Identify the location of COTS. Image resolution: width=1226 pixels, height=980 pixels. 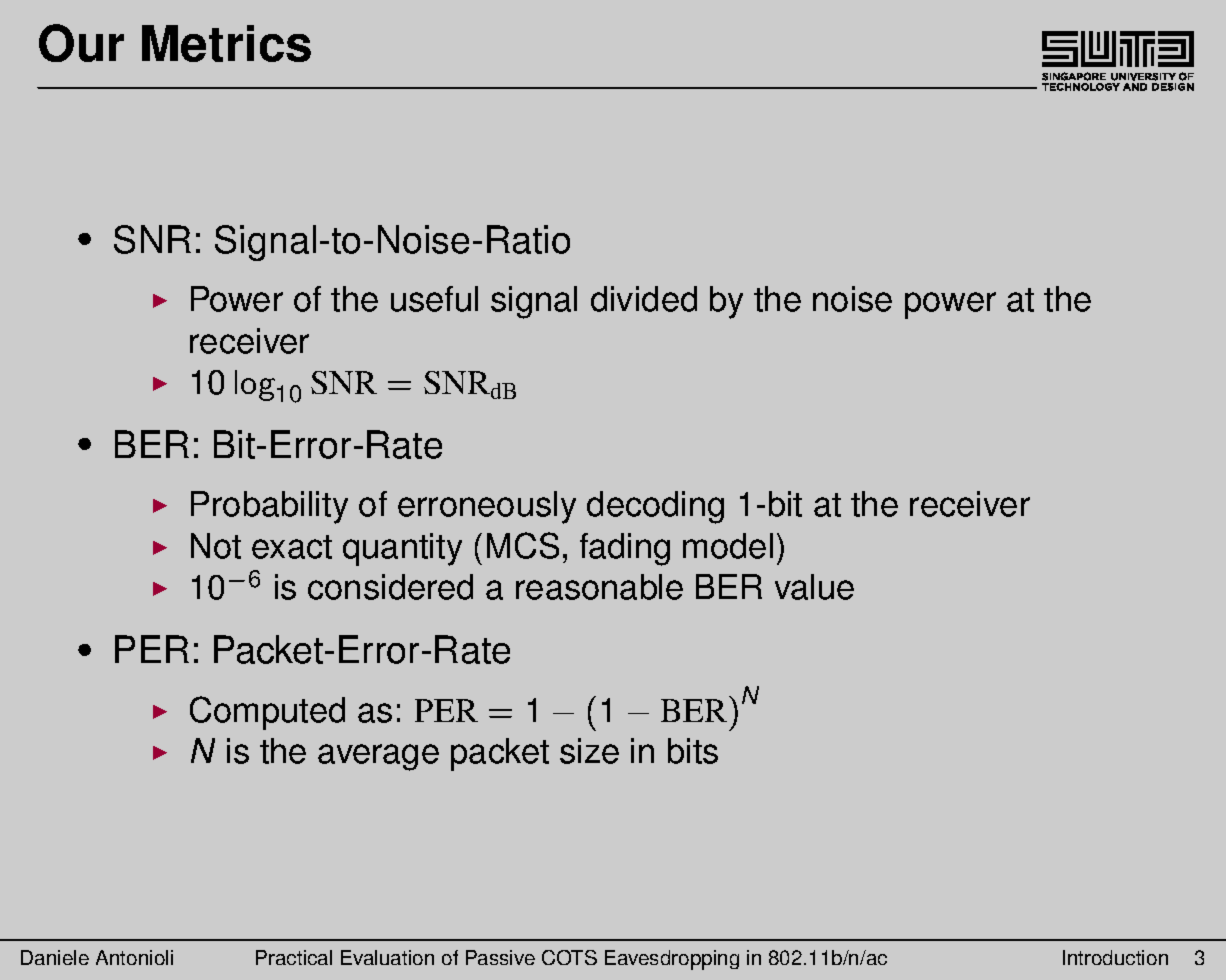
(569, 957).
